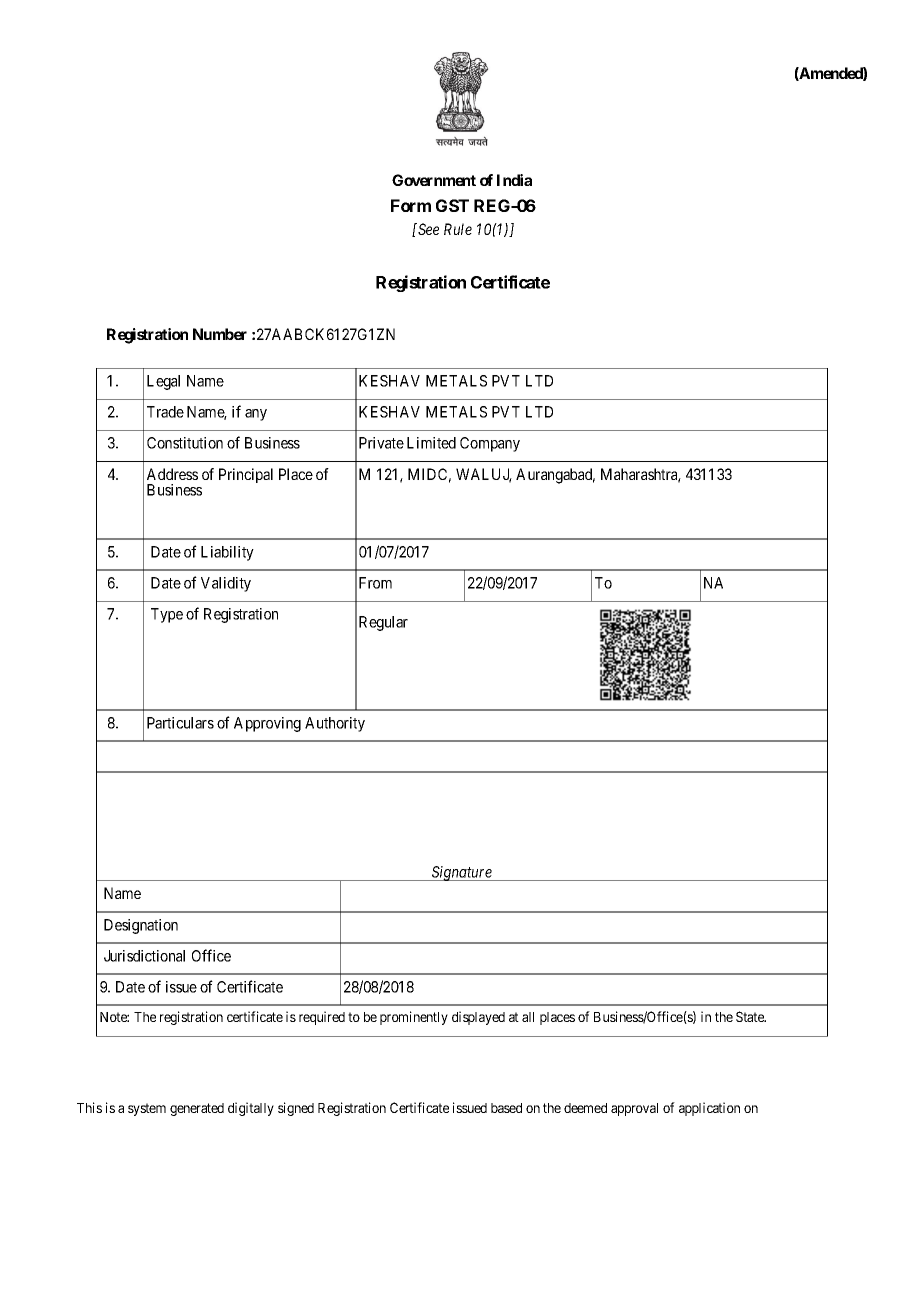  What do you see at coordinates (751, 1016) in the document?
I see `State` at bounding box center [751, 1016].
